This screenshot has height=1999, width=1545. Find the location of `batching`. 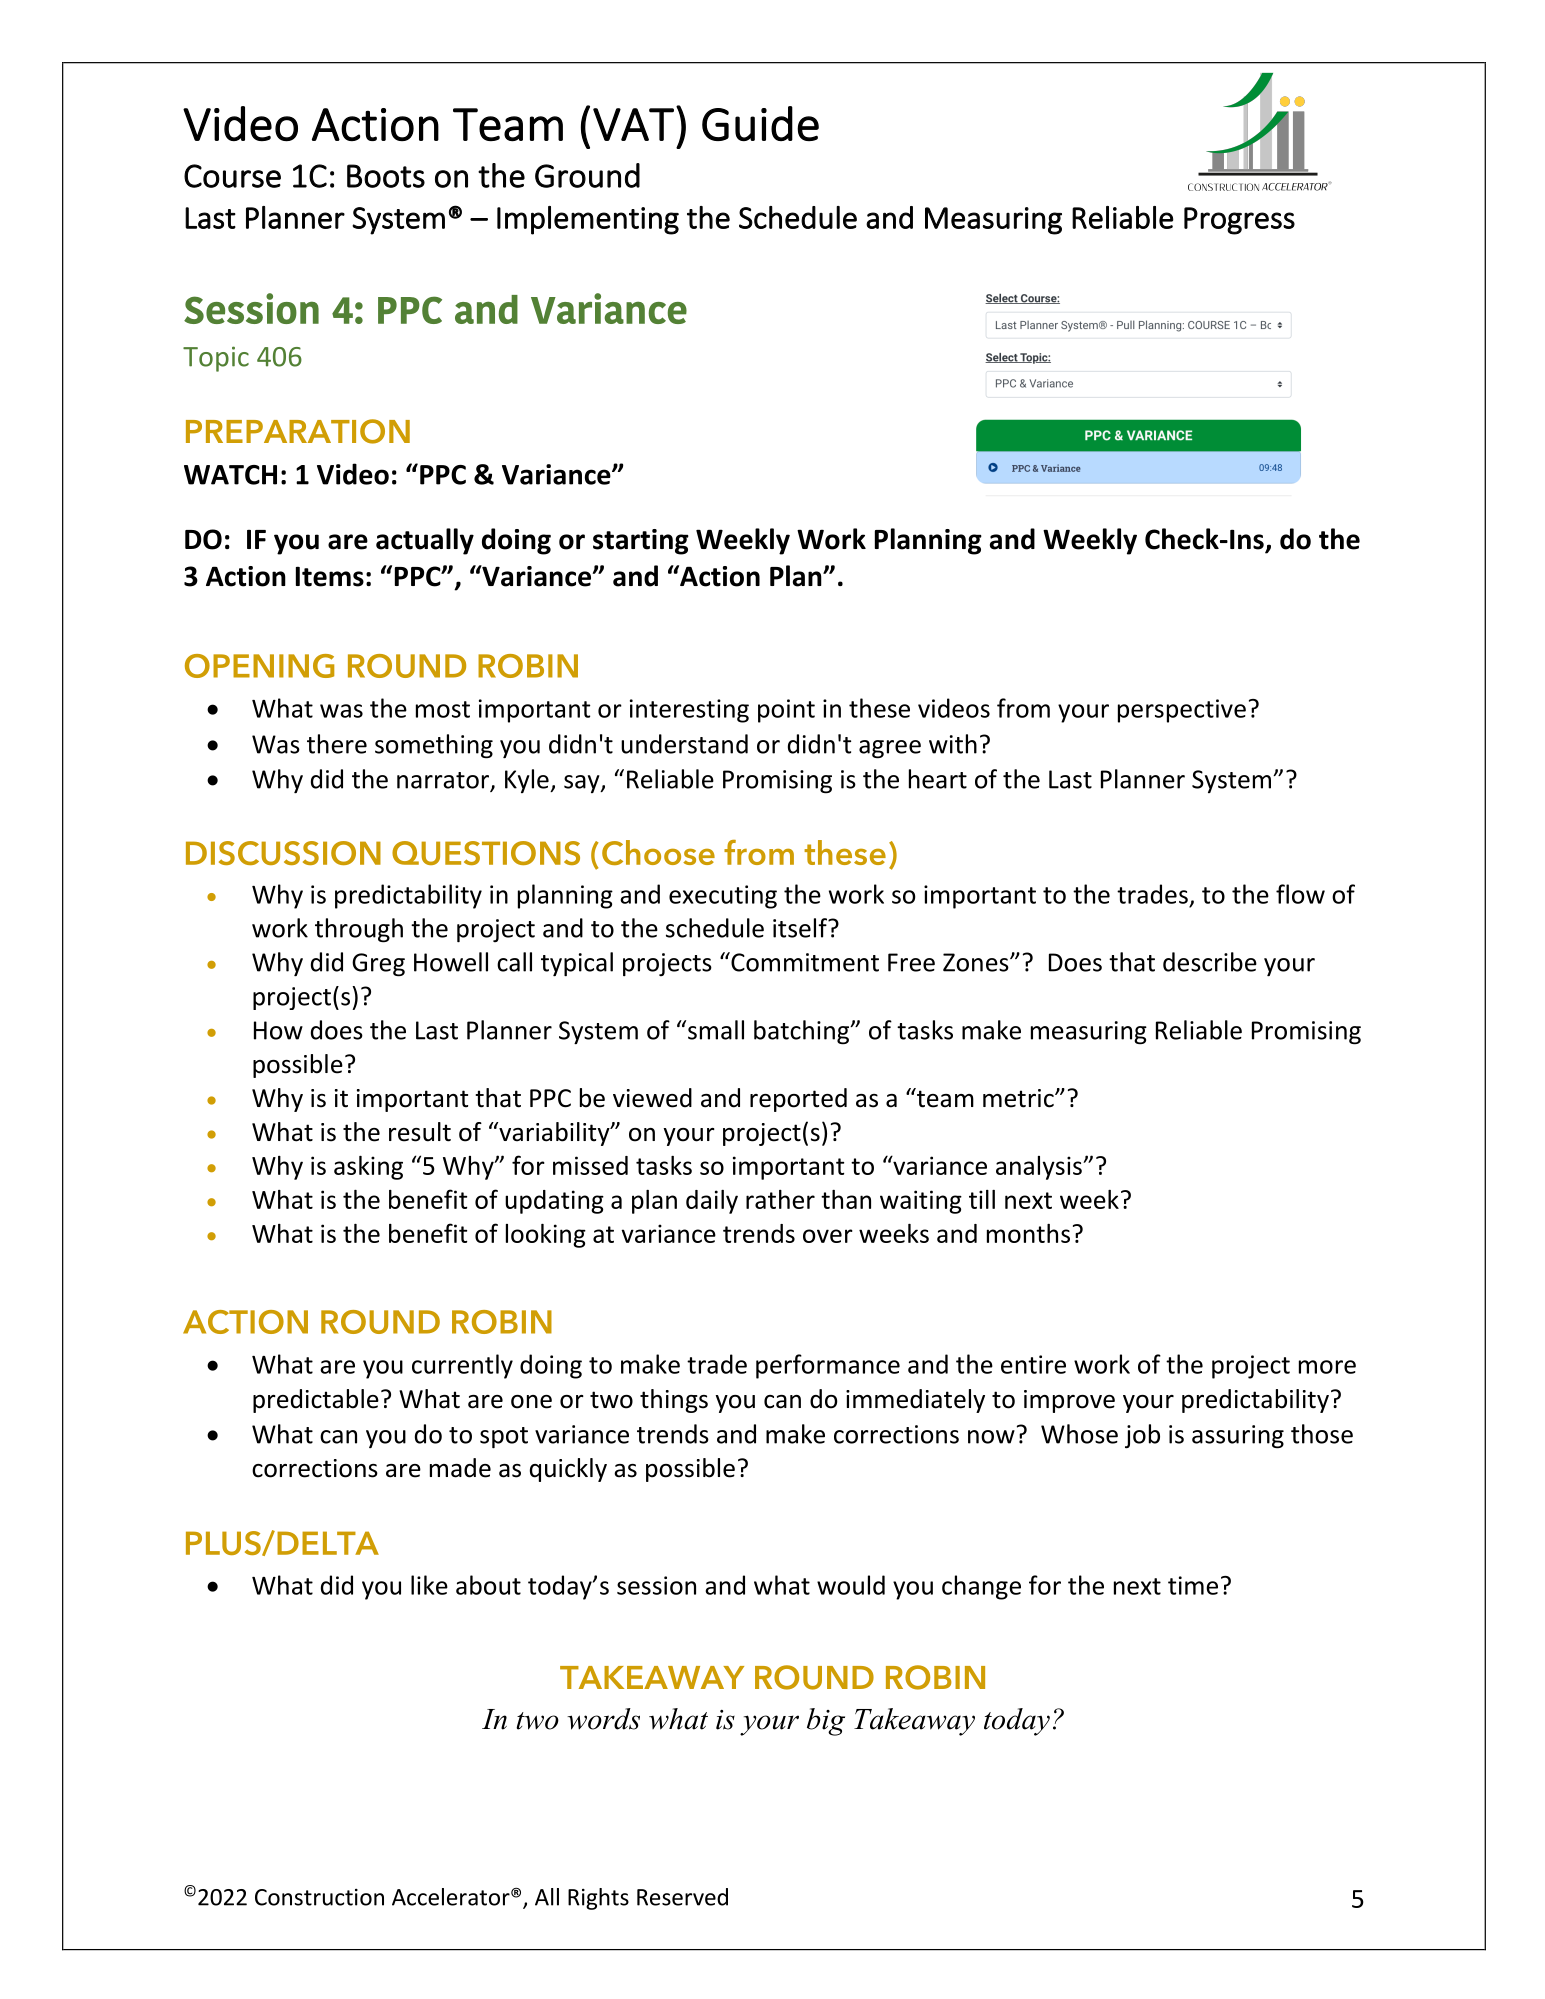

batching is located at coordinates (803, 1032).
